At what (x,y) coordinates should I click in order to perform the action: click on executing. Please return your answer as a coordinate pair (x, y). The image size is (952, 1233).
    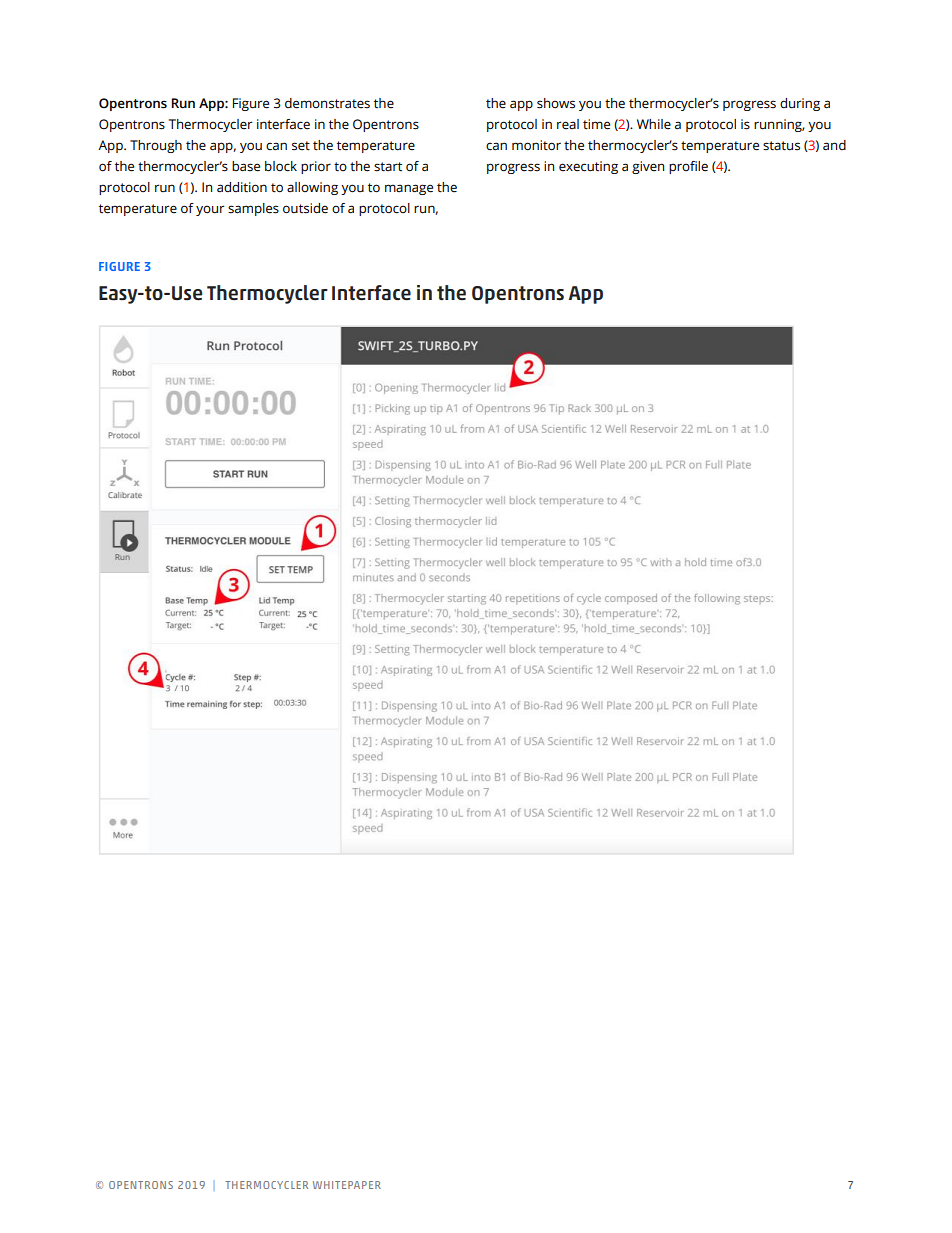
    Looking at the image, I should click on (588, 167).
